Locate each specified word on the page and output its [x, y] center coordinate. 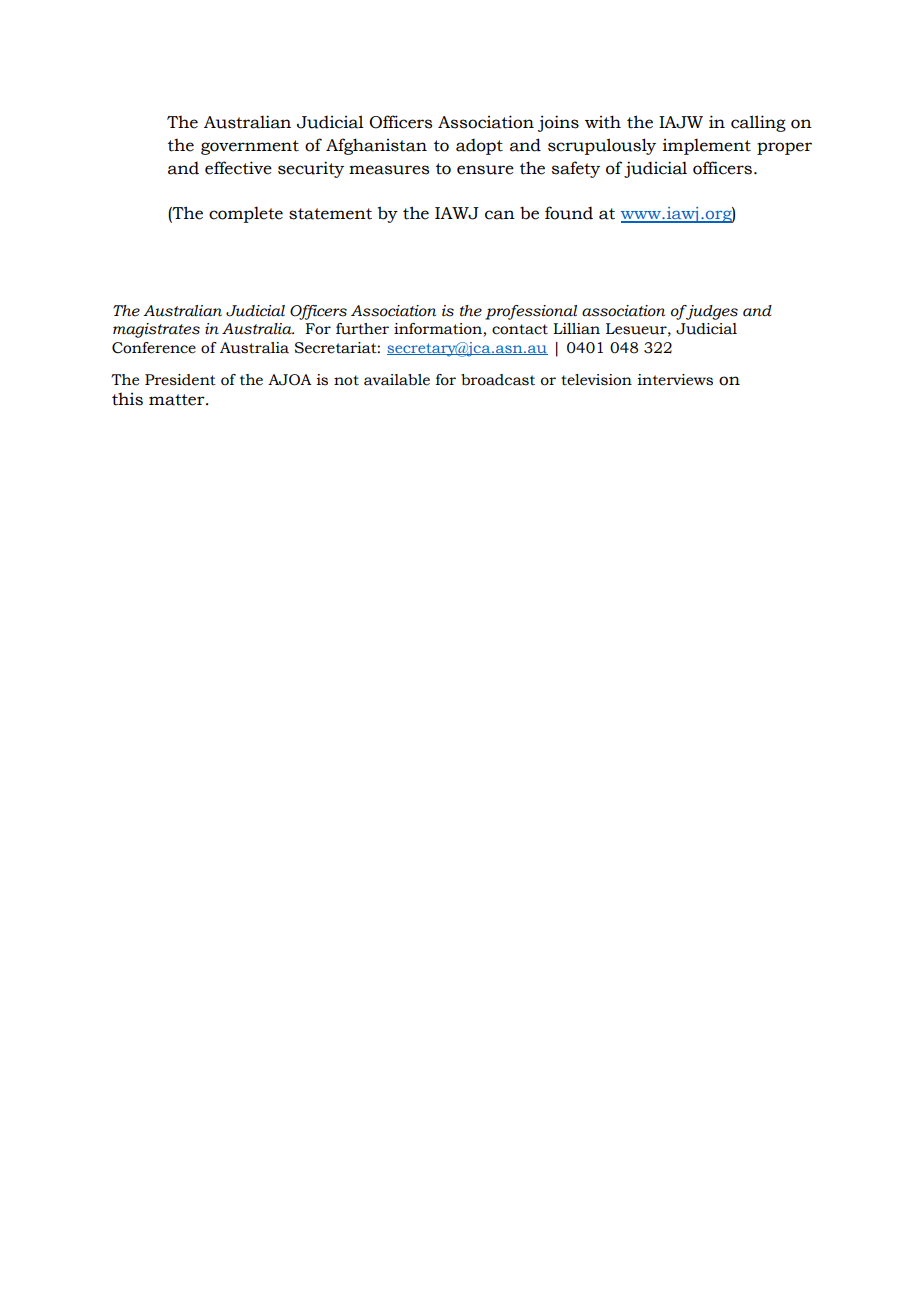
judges [711, 312]
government [250, 147]
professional [531, 312]
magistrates [156, 330]
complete [246, 214]
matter [178, 400]
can [500, 215]
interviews [675, 380]
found [569, 213]
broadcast [498, 380]
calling [758, 123]
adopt [479, 146]
